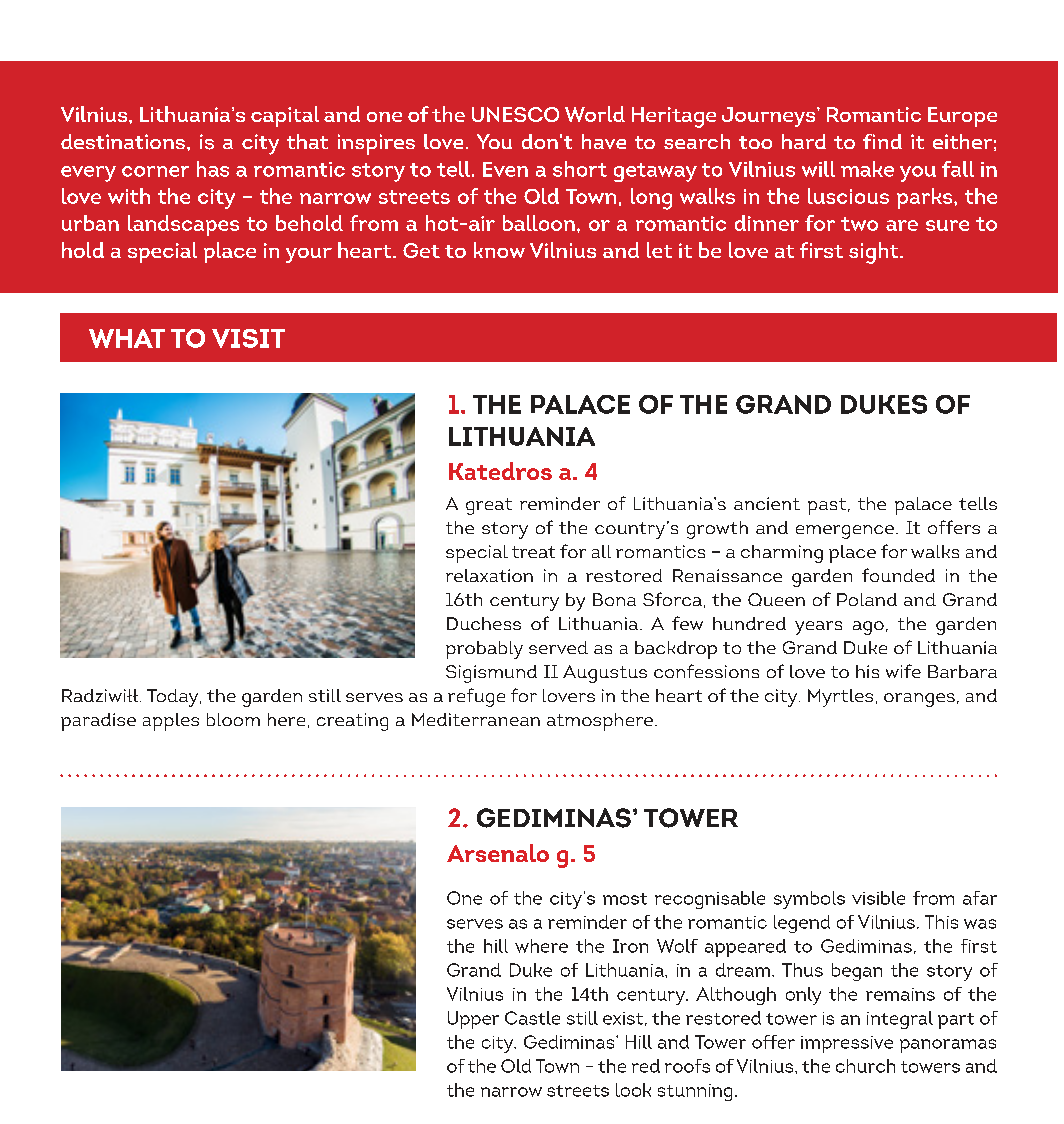 This image has height=1124, width=1064. I want to click on know, so click(499, 250).
